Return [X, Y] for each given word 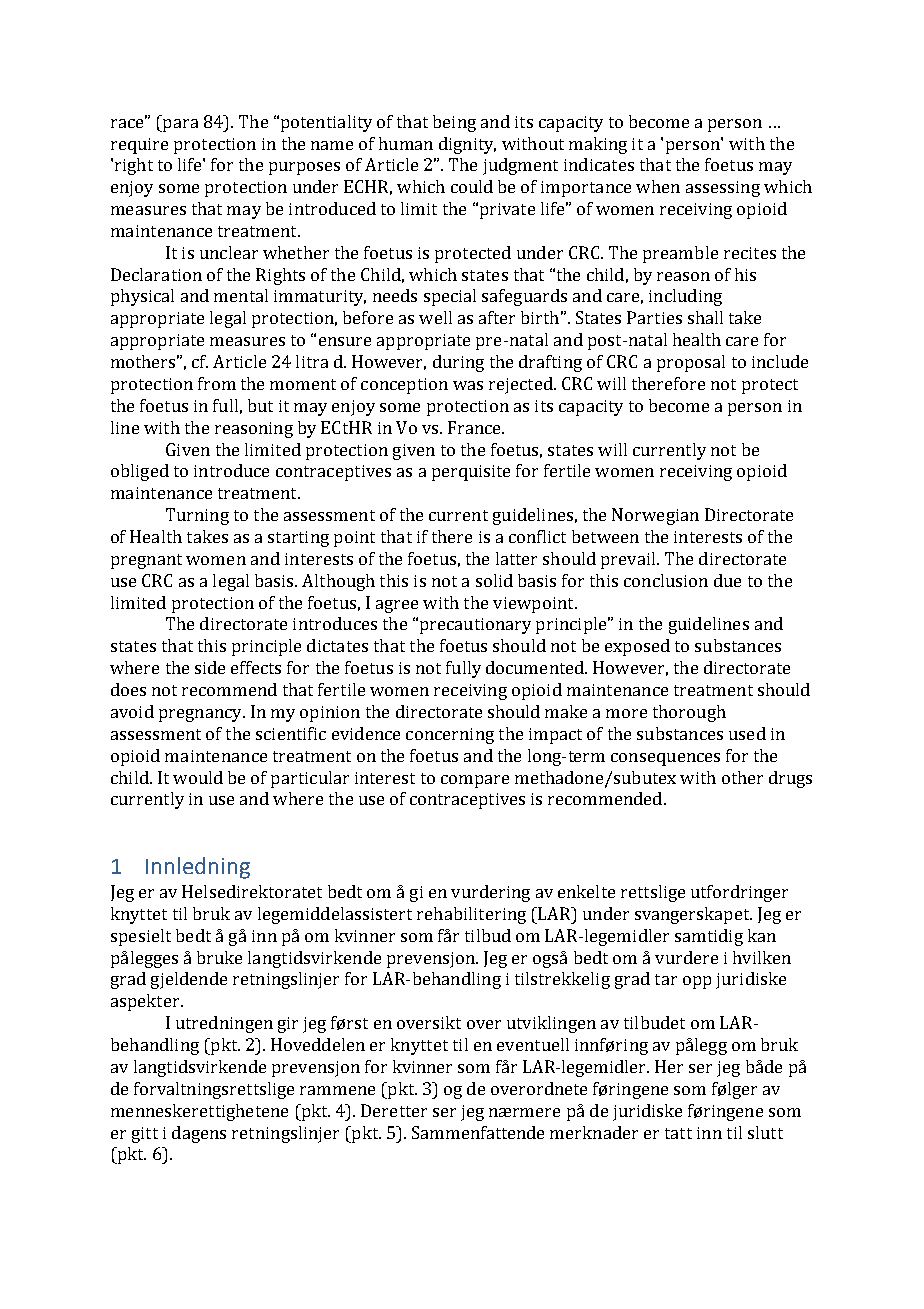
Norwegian [655, 516]
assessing [723, 189]
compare [475, 781]
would [198, 777]
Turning [197, 516]
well [435, 317]
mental [241, 295]
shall [705, 317]
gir [288, 1025]
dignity [467, 145]
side [210, 667]
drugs [790, 779]
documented [536, 667]
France [475, 427]
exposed [637, 647]
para [179, 125]
